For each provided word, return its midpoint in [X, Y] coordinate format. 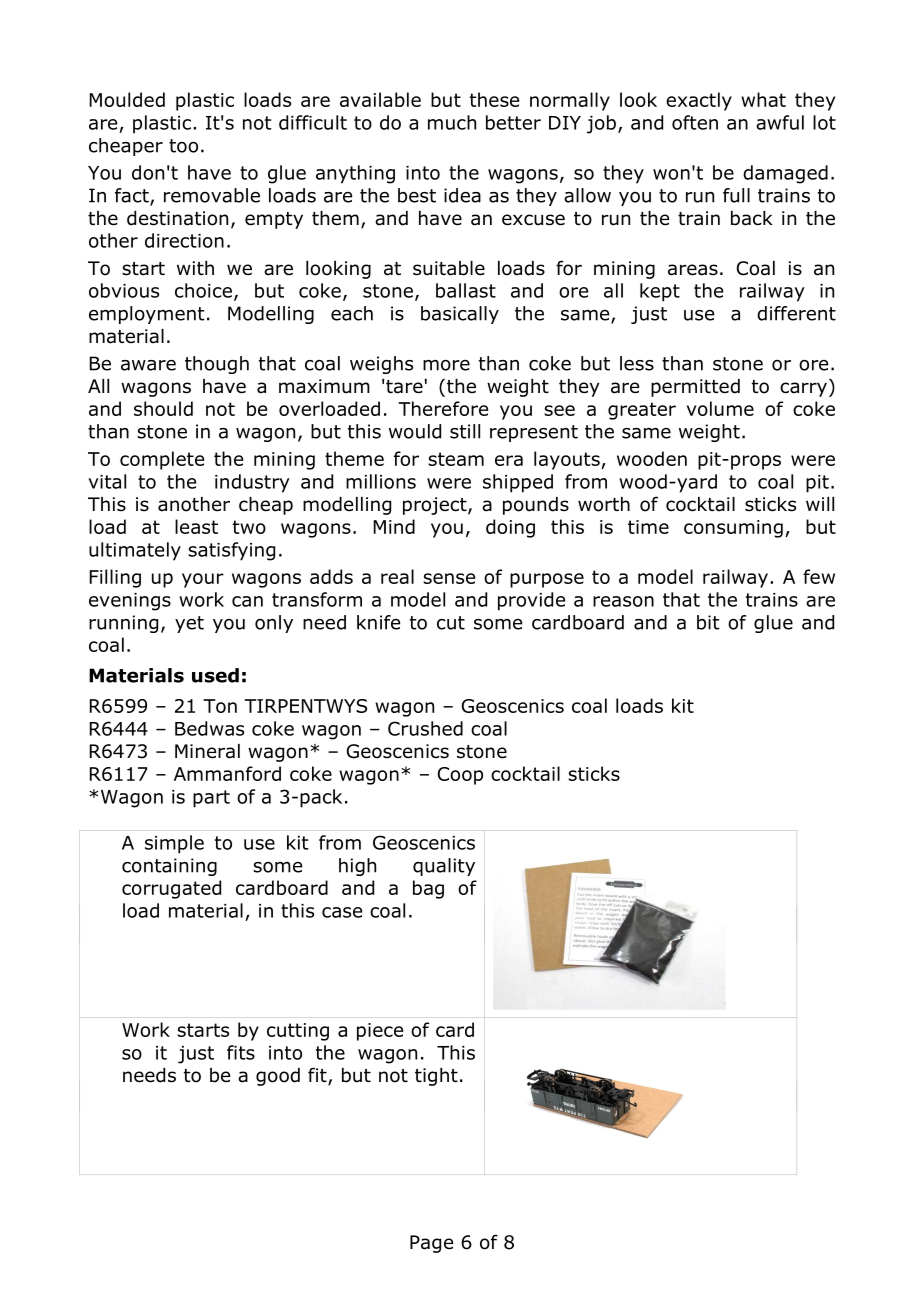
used [215, 675]
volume [720, 408]
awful [780, 122]
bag [428, 889]
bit [708, 622]
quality [444, 867]
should [163, 408]
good [278, 1077]
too [183, 146]
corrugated [171, 889]
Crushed [425, 728]
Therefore [443, 408]
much [452, 122]
